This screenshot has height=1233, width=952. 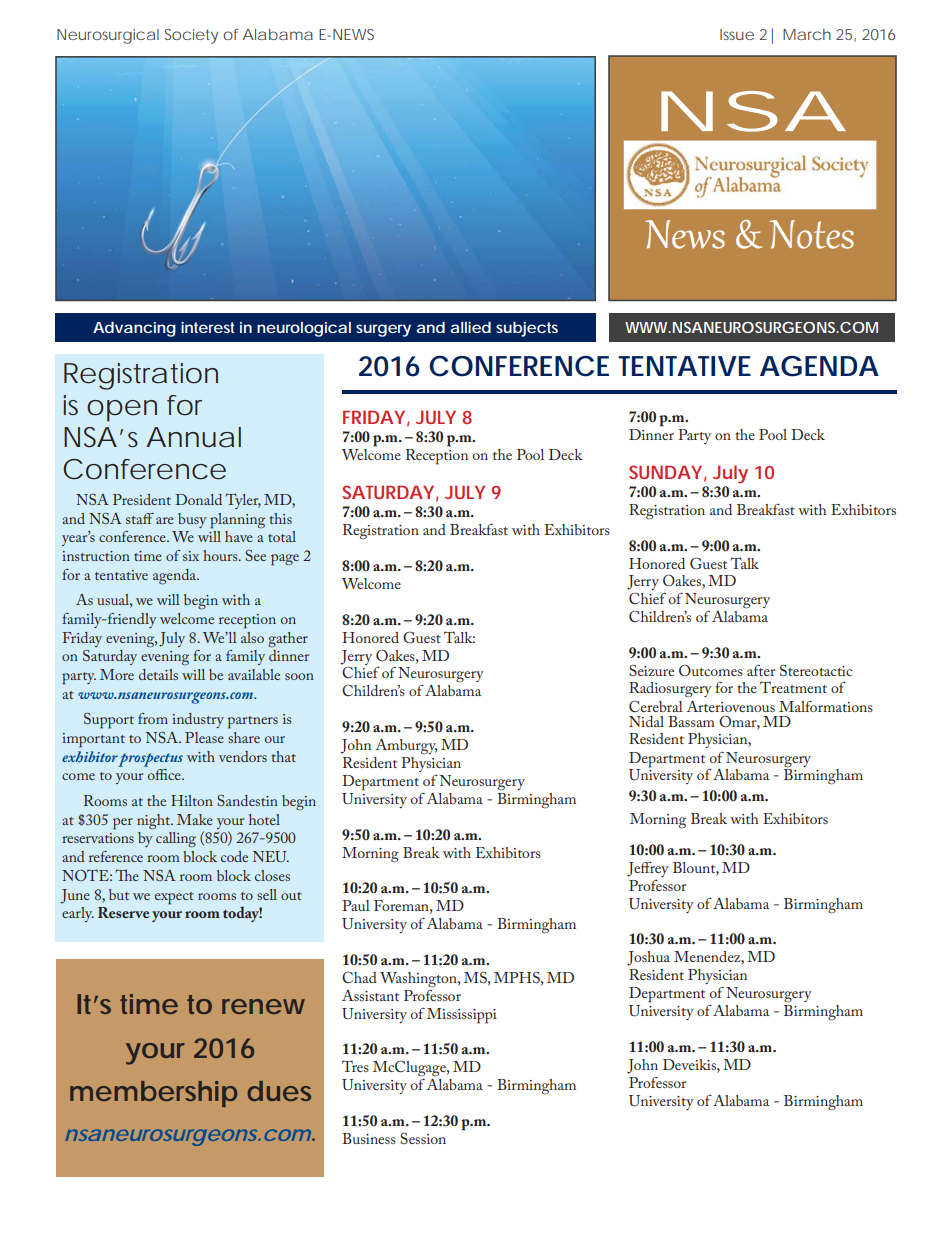 What do you see at coordinates (153, 1094) in the screenshot?
I see `membership` at bounding box center [153, 1094].
